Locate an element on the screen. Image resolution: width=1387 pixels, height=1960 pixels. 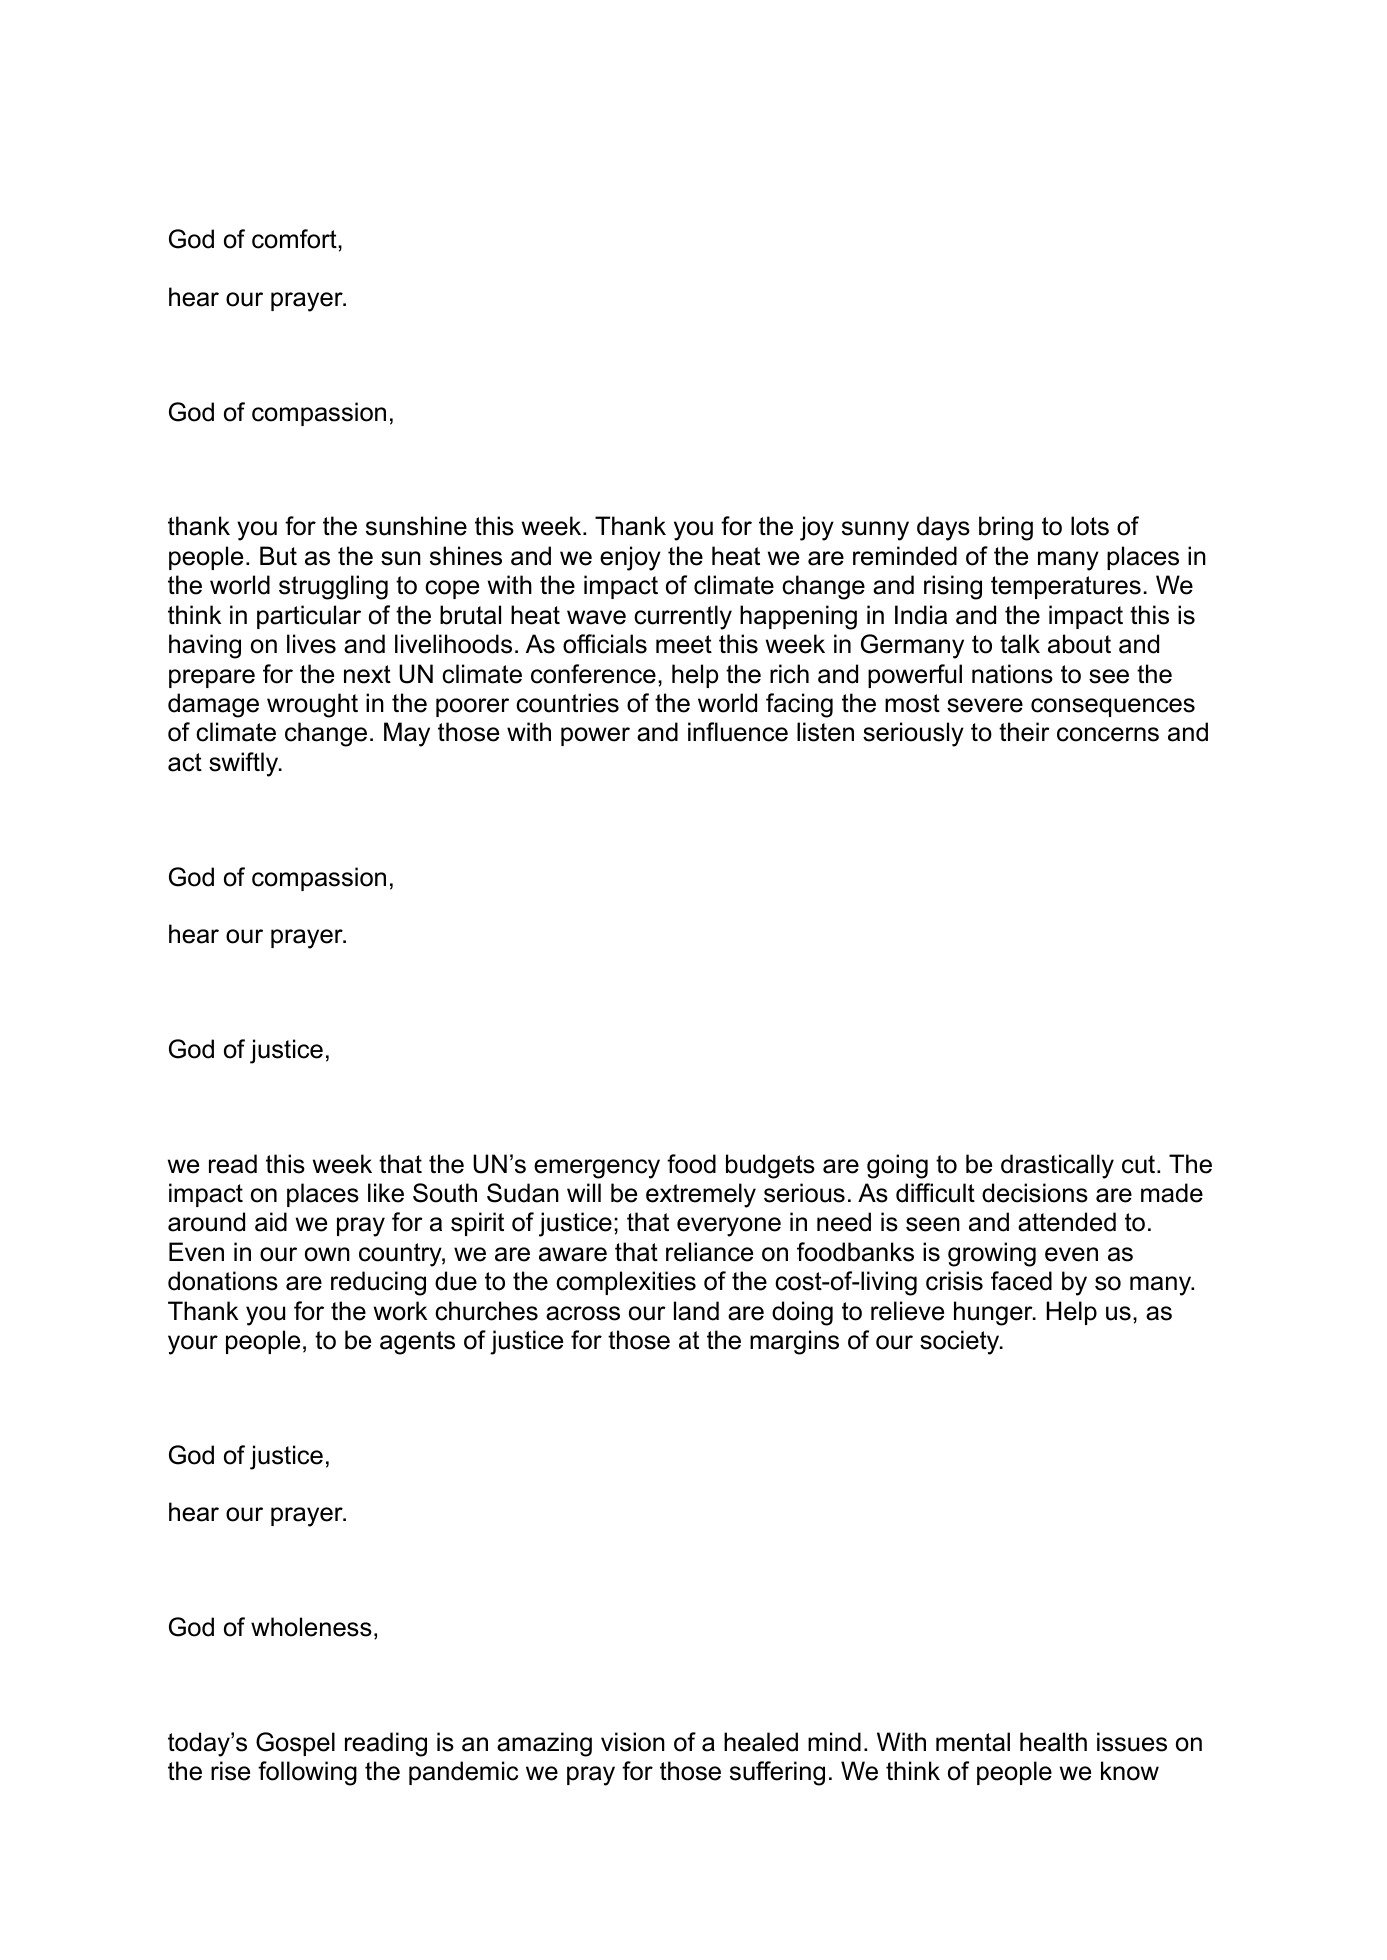
enjoy is located at coordinates (630, 558).
